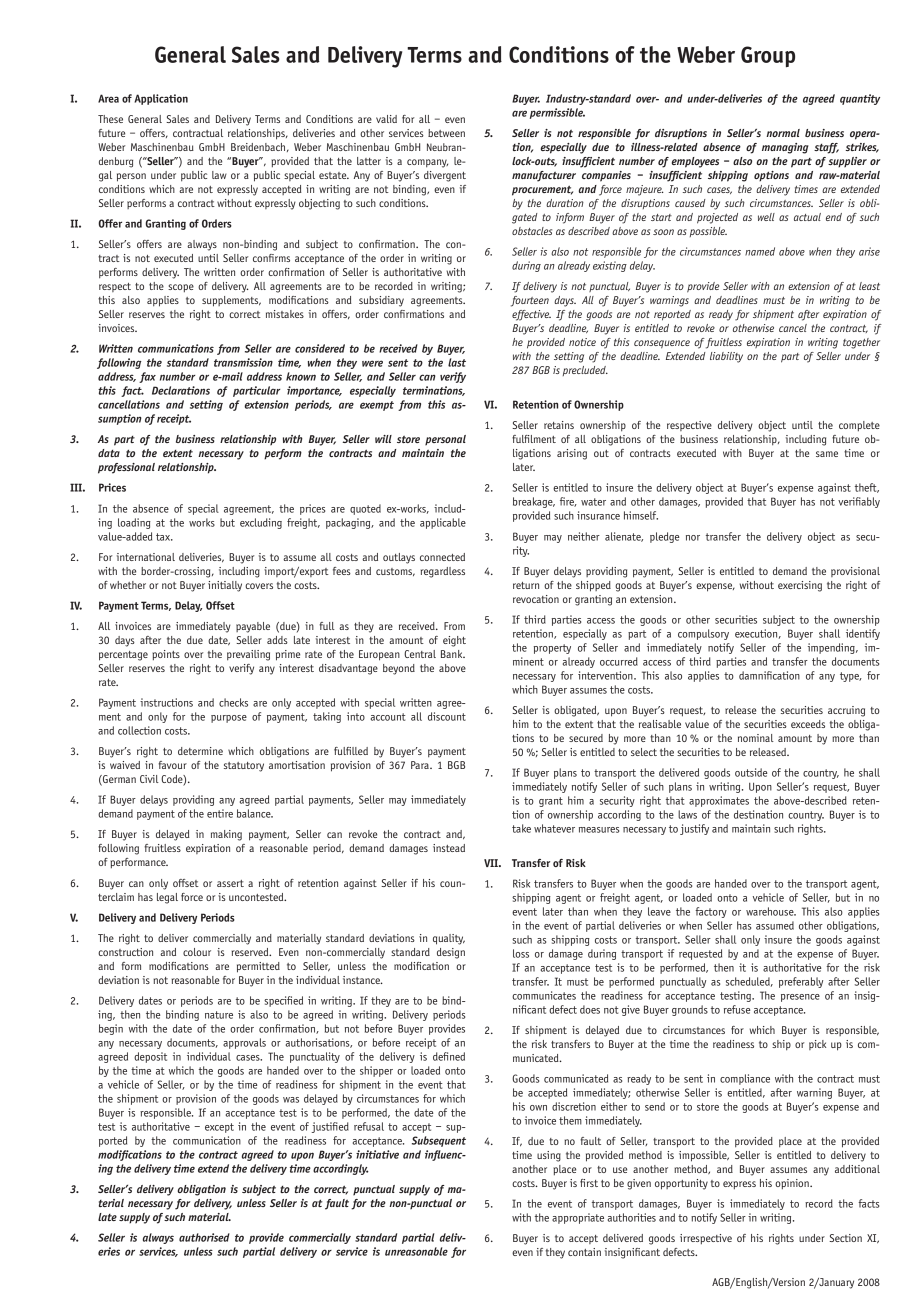  What do you see at coordinates (827, 454) in the screenshot?
I see `same` at bounding box center [827, 454].
